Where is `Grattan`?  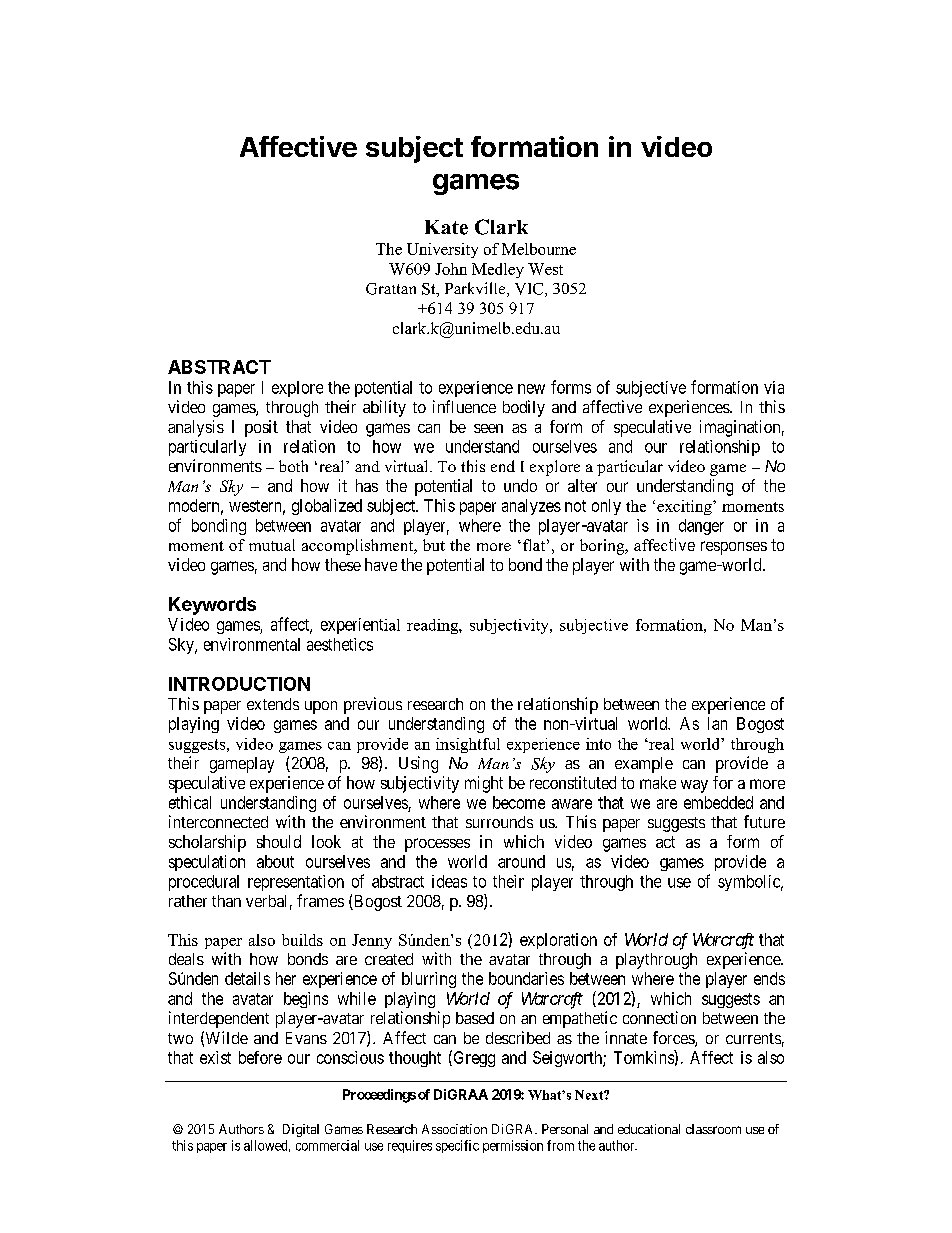
Grattan is located at coordinates (391, 289).
